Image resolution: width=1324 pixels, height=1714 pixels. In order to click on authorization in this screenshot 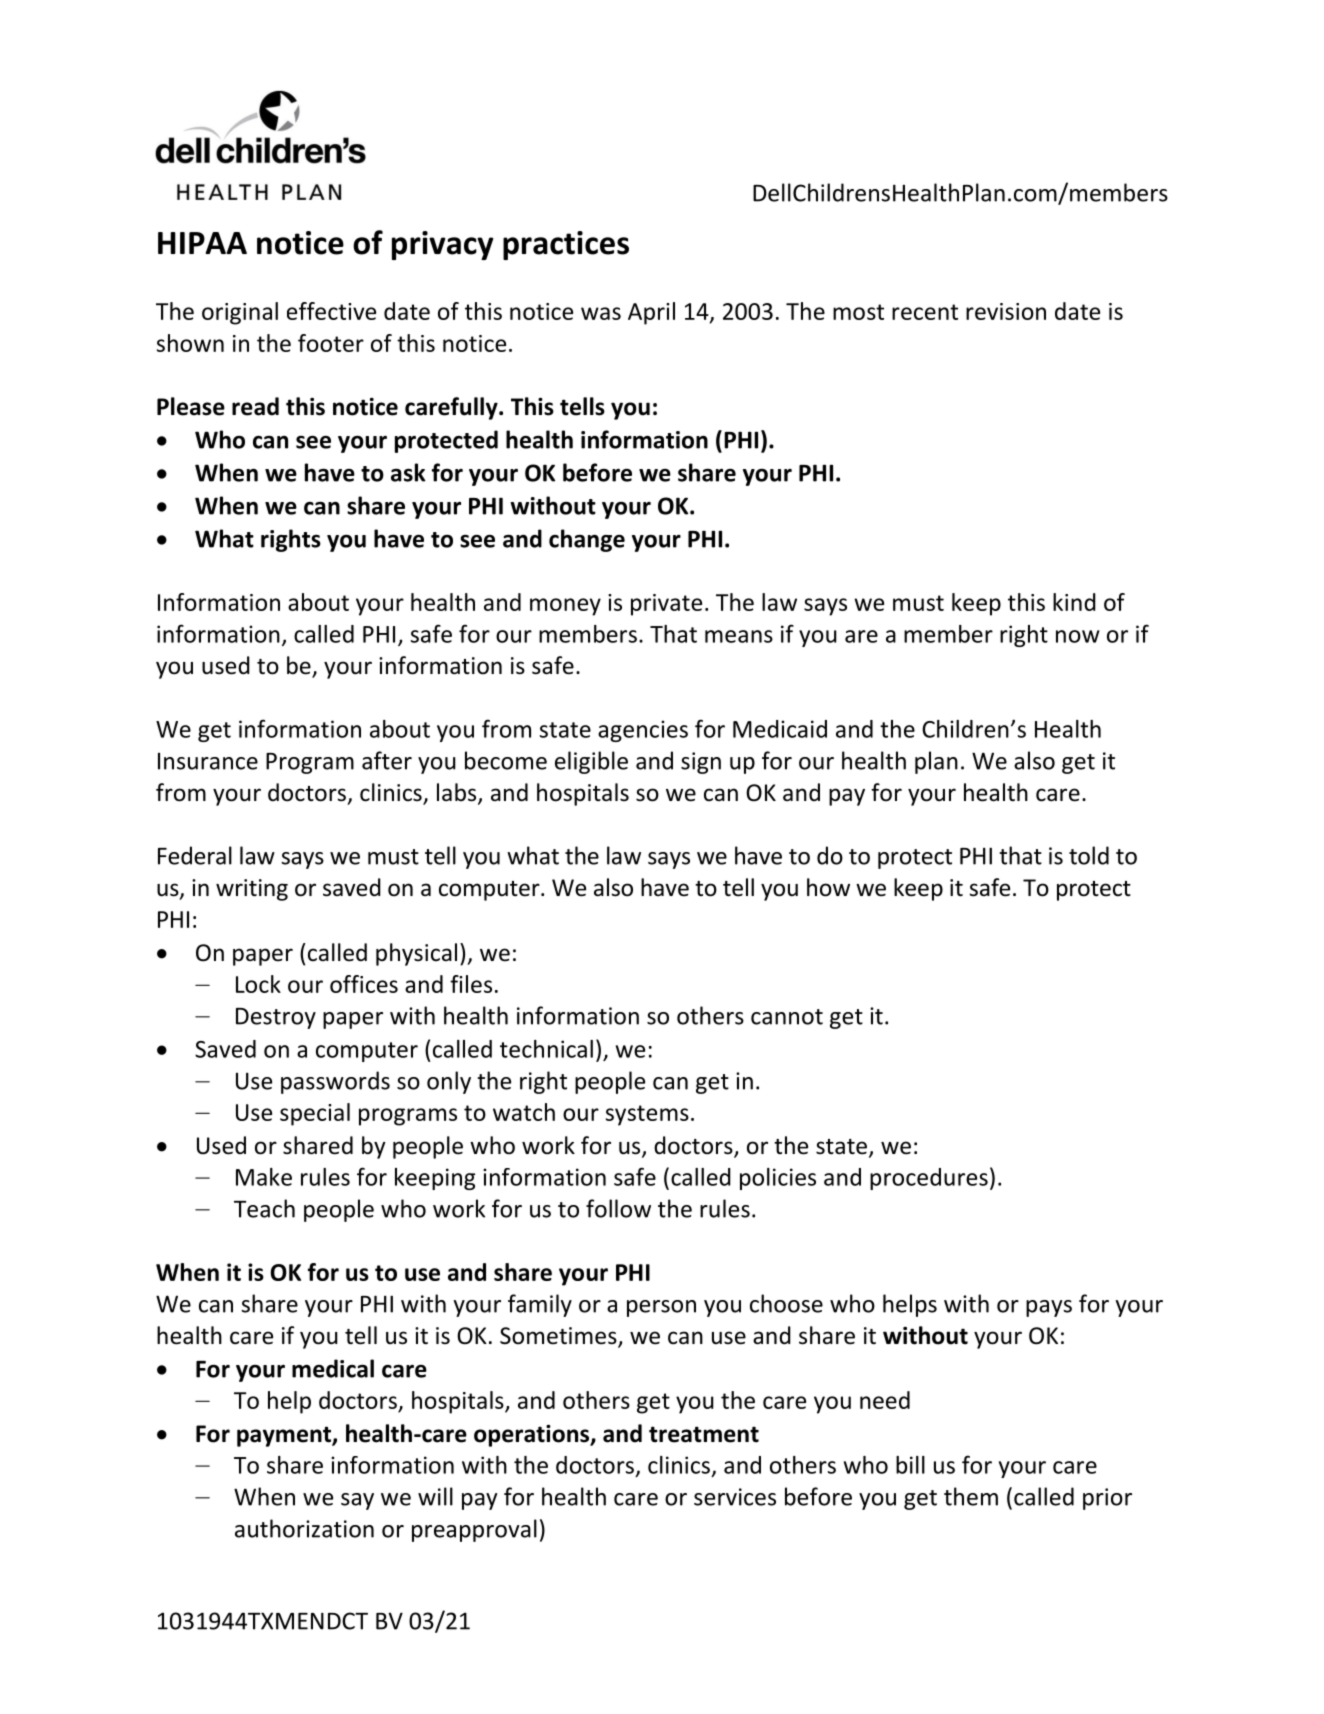, I will do `click(304, 1528)`.
